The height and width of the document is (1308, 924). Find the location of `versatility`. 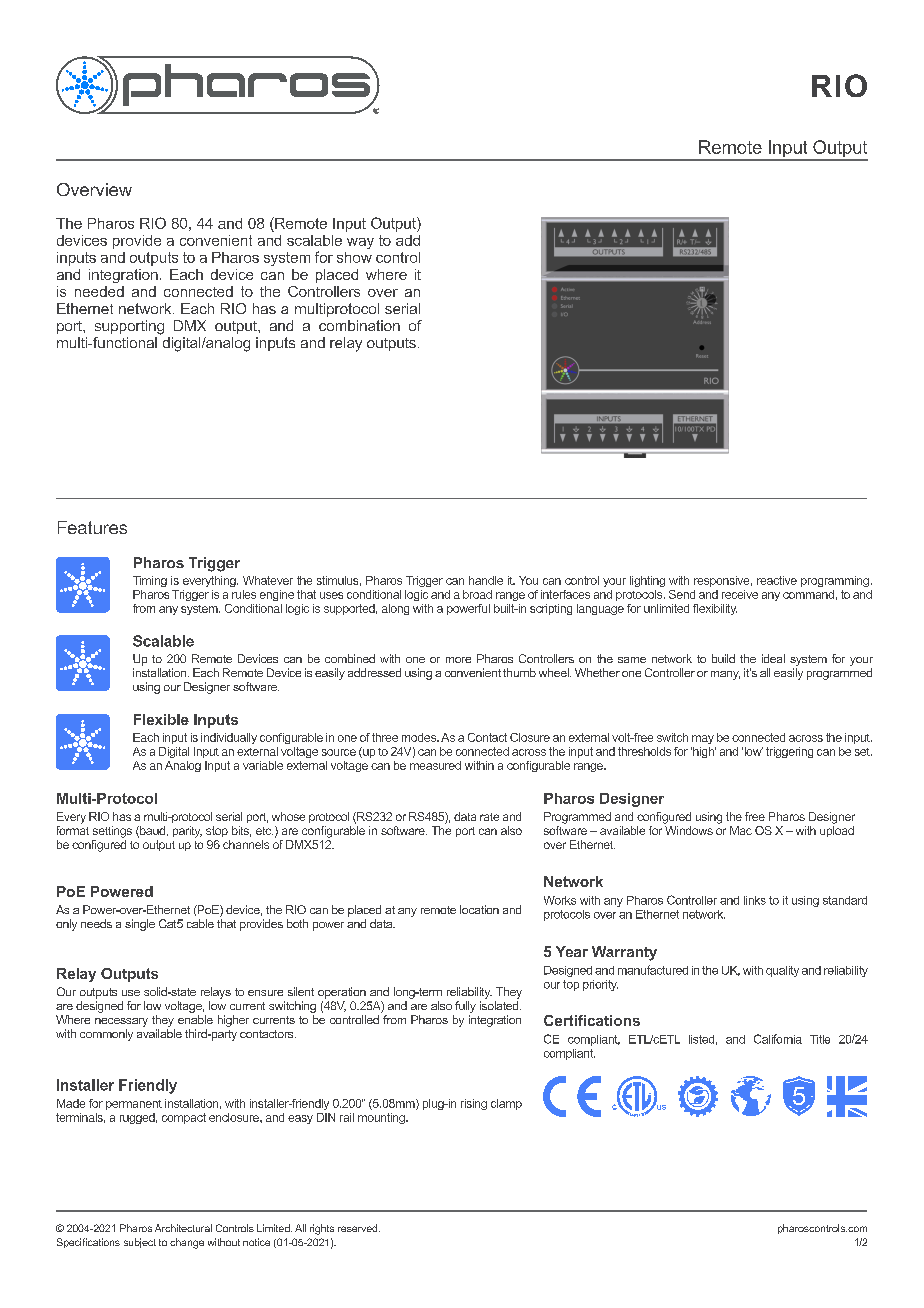

versatility is located at coordinates (146, 308).
